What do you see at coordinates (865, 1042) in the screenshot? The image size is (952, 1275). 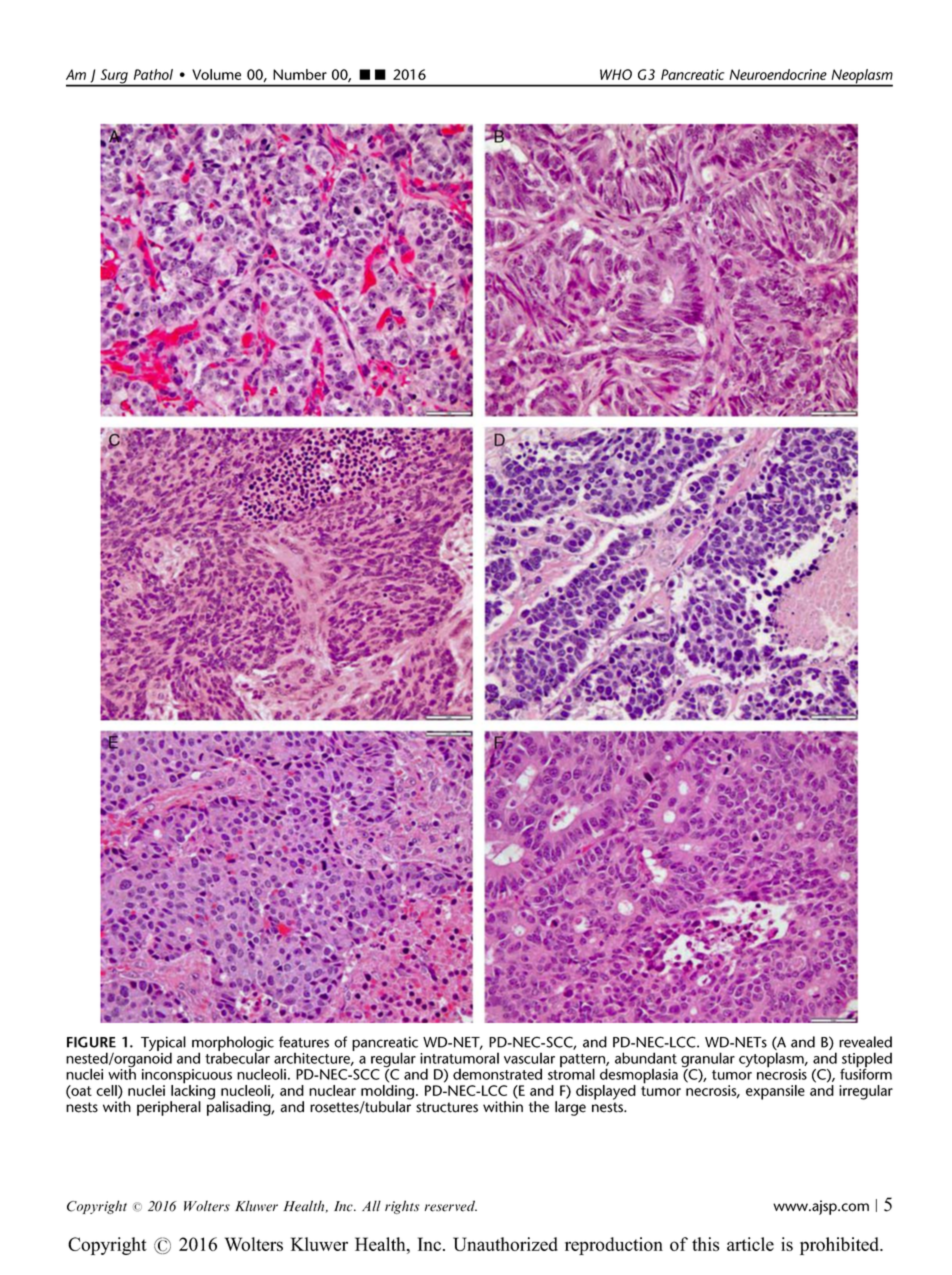 I see `revealed` at bounding box center [865, 1042].
